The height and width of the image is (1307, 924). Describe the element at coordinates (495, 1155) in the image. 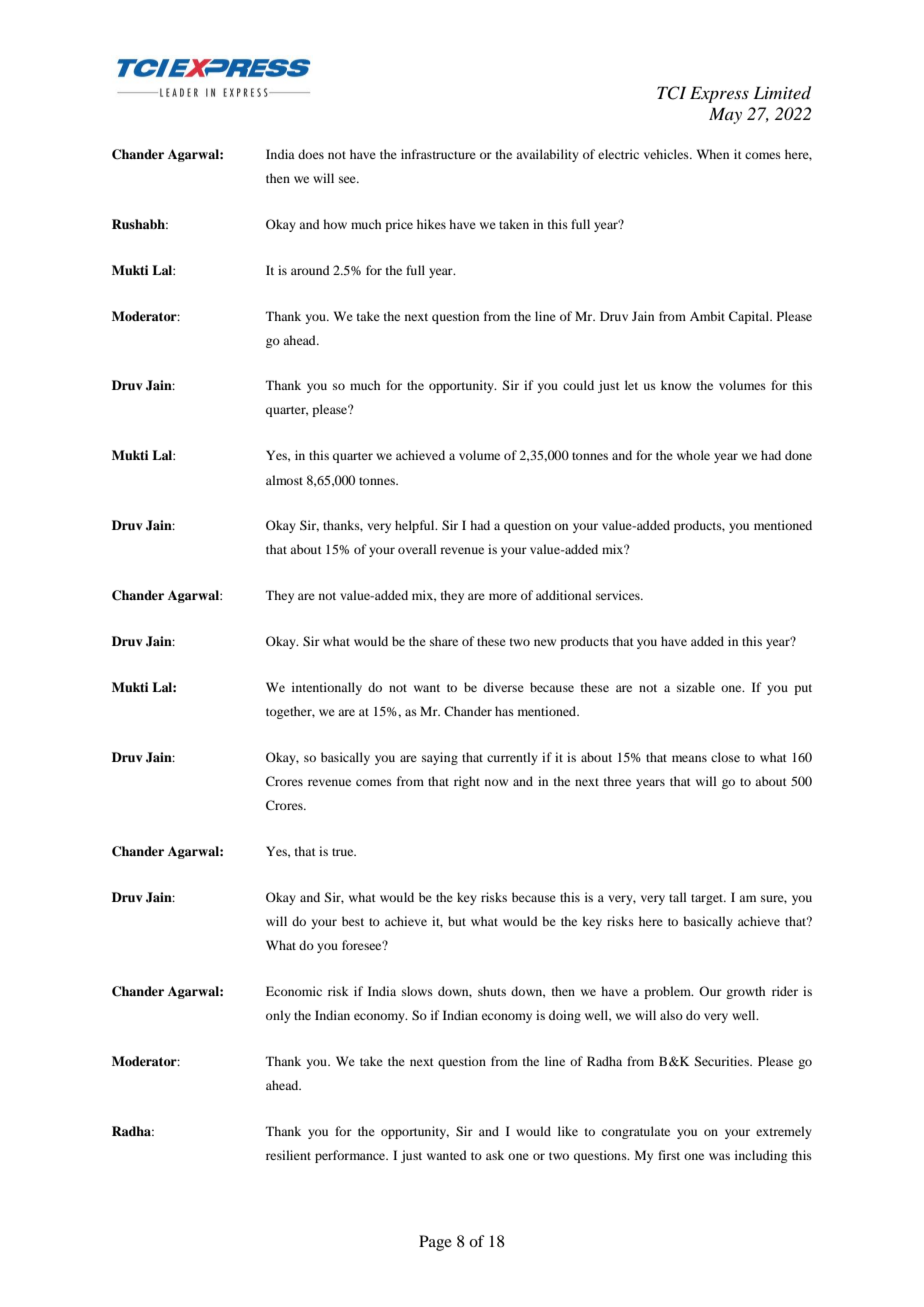

I see `ask` at that location.
